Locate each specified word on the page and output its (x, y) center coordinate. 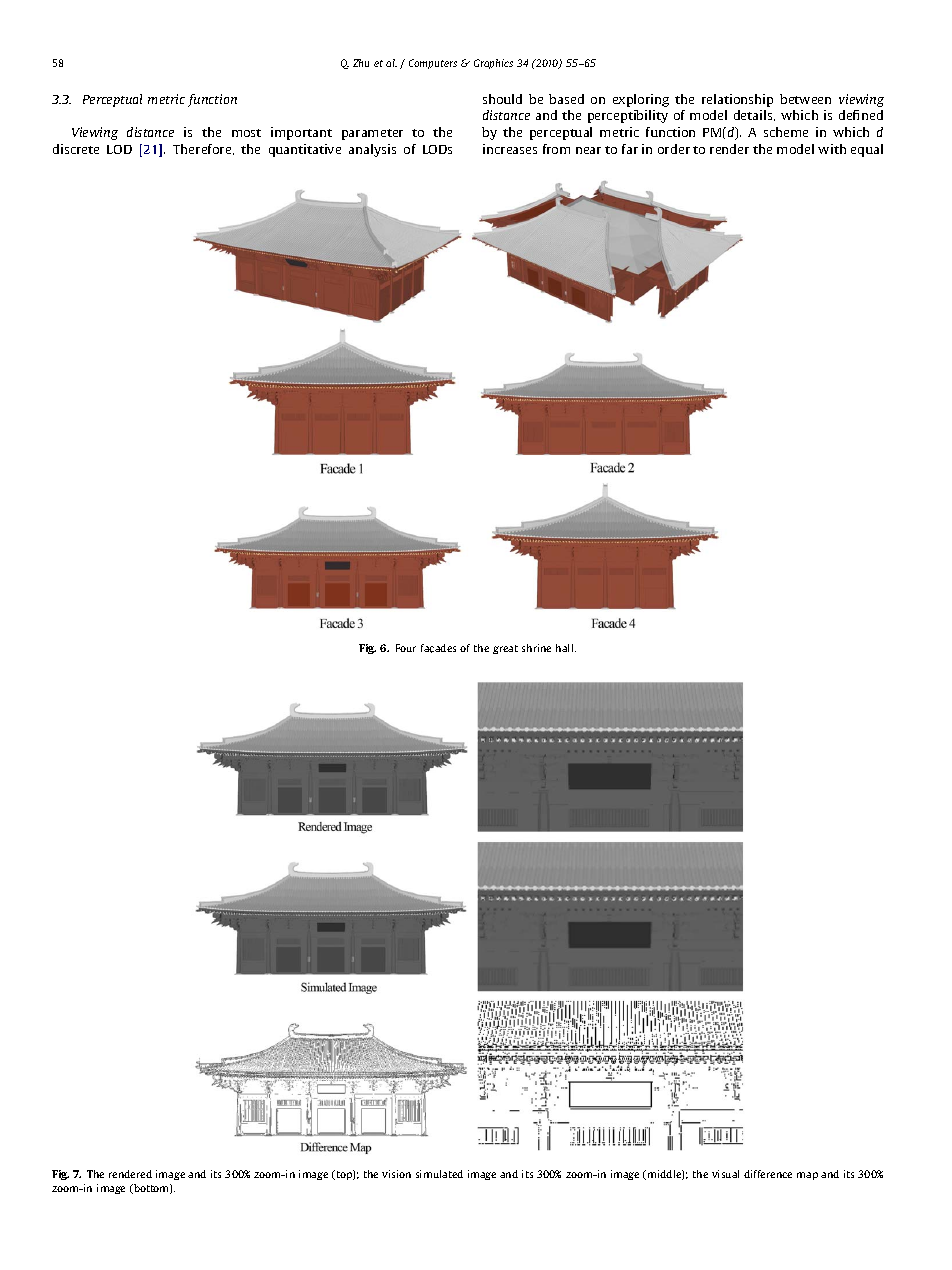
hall (566, 648)
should (502, 99)
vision (396, 1174)
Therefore (203, 149)
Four (406, 648)
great (505, 649)
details (754, 115)
